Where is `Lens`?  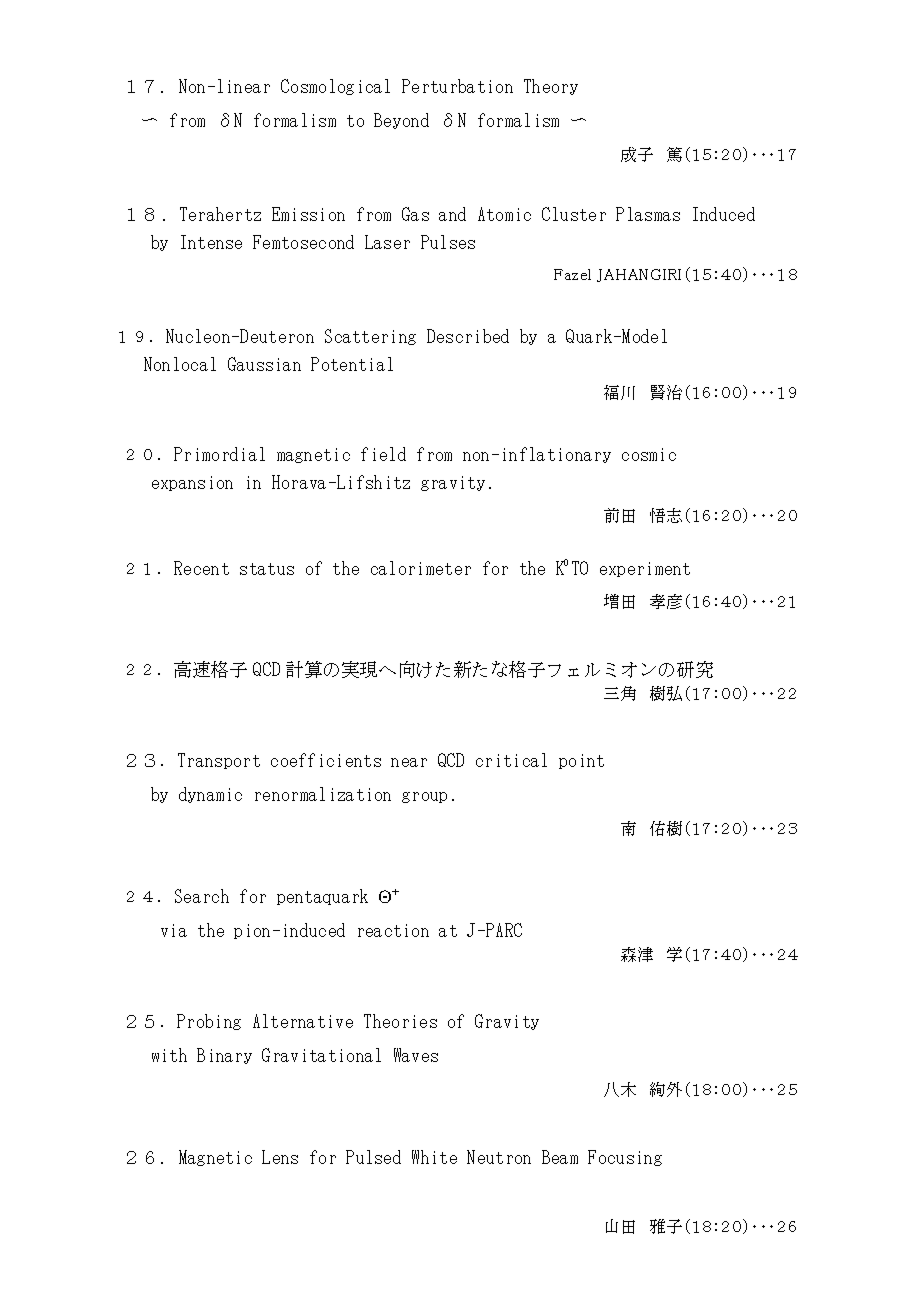
Lens is located at coordinates (280, 1157).
